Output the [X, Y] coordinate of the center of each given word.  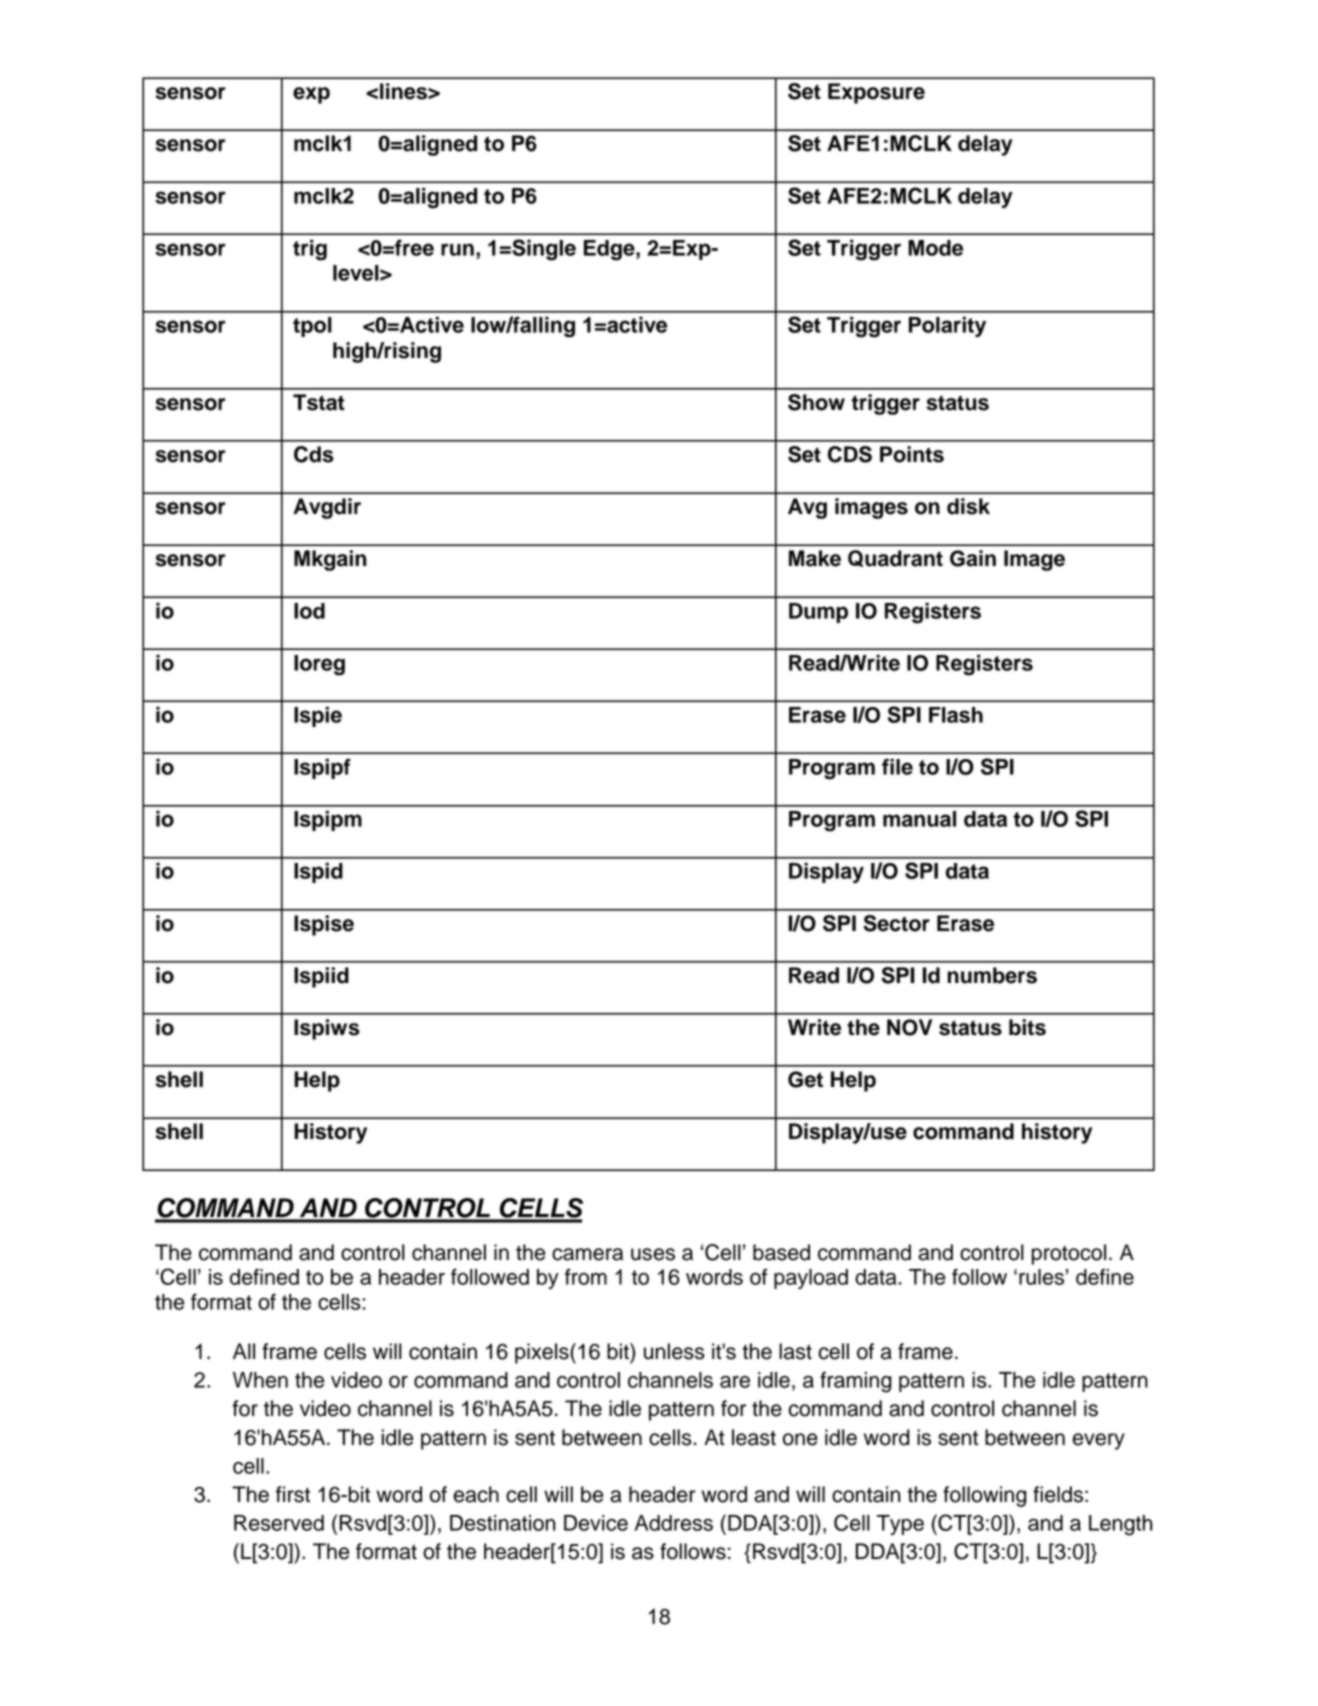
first [293, 1494]
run [457, 249]
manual [919, 819]
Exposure [876, 93]
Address [674, 1523]
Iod [309, 611]
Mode [935, 248]
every [1098, 1441]
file [897, 766]
